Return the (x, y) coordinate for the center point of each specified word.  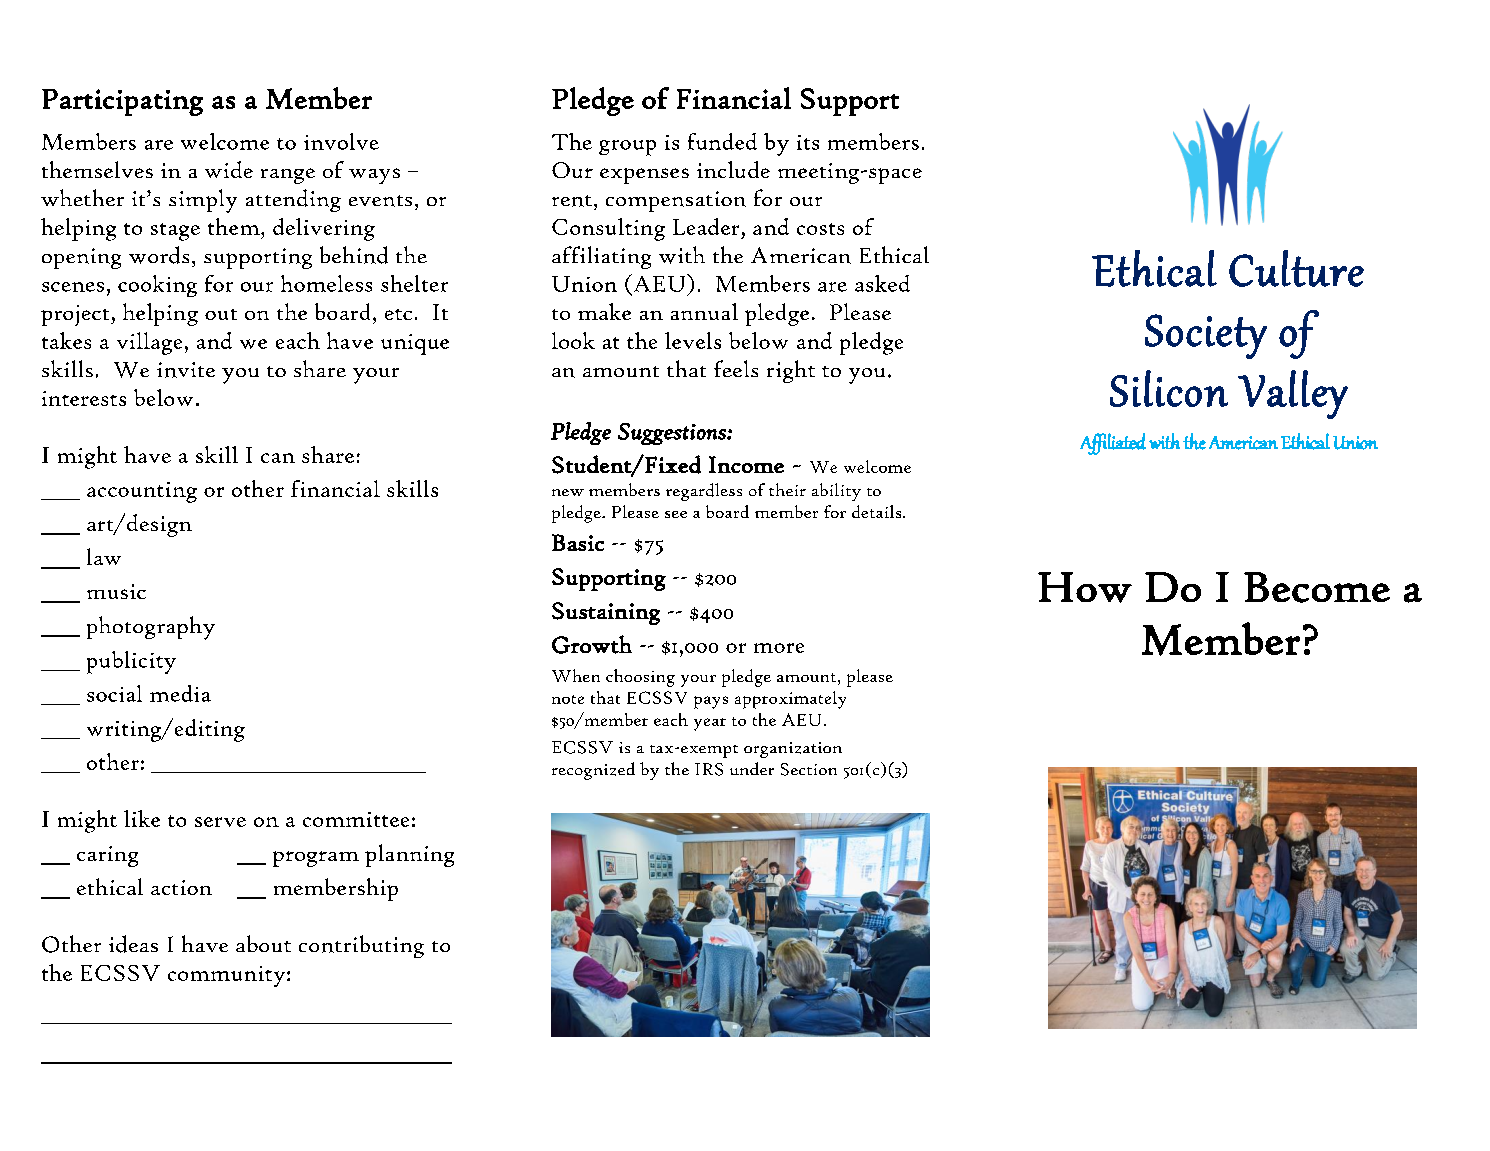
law (104, 556)
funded (722, 141)
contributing (361, 946)
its (808, 142)
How (1085, 587)
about (263, 943)
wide (229, 169)
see (676, 514)
